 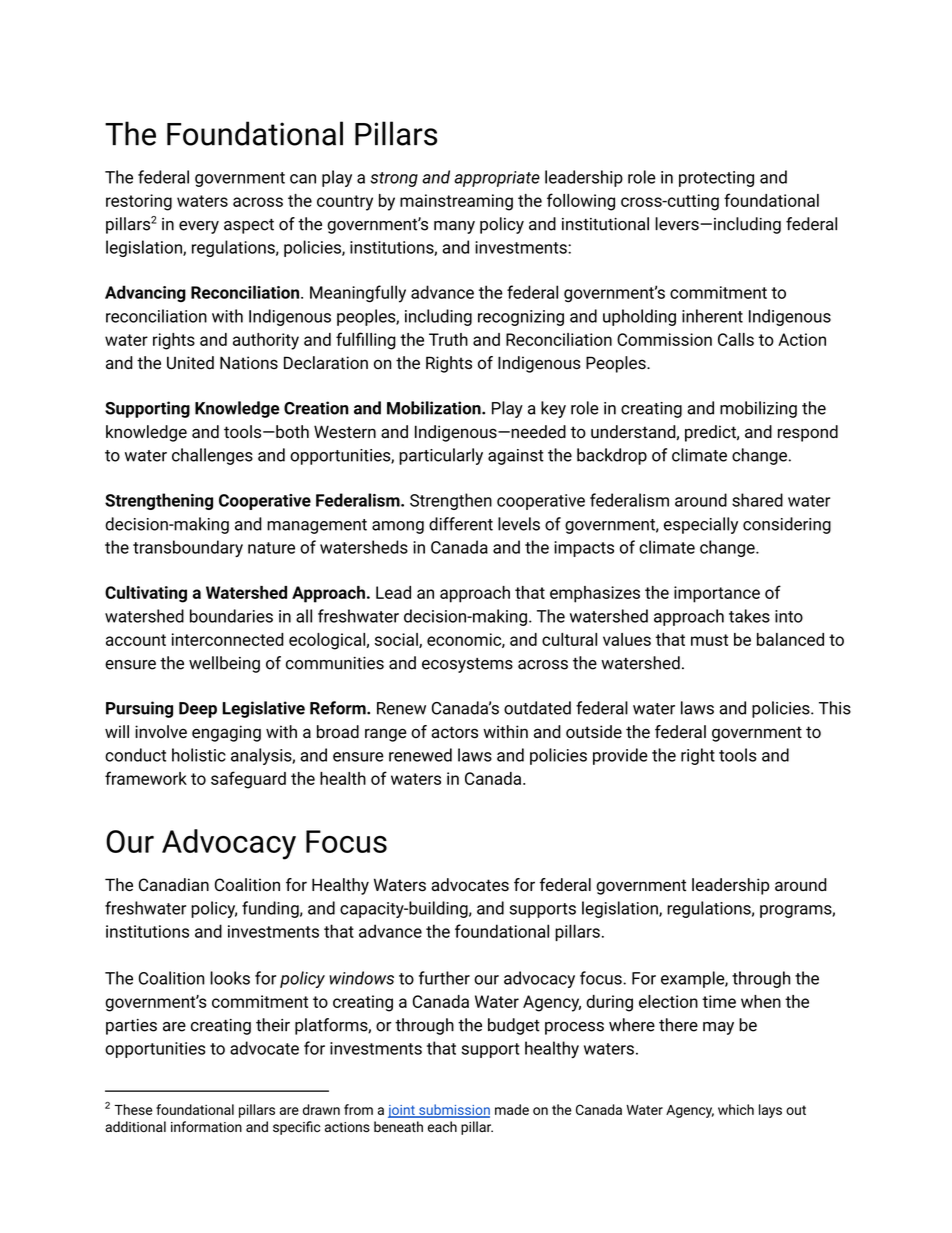 I want to click on must, so click(x=709, y=640).
